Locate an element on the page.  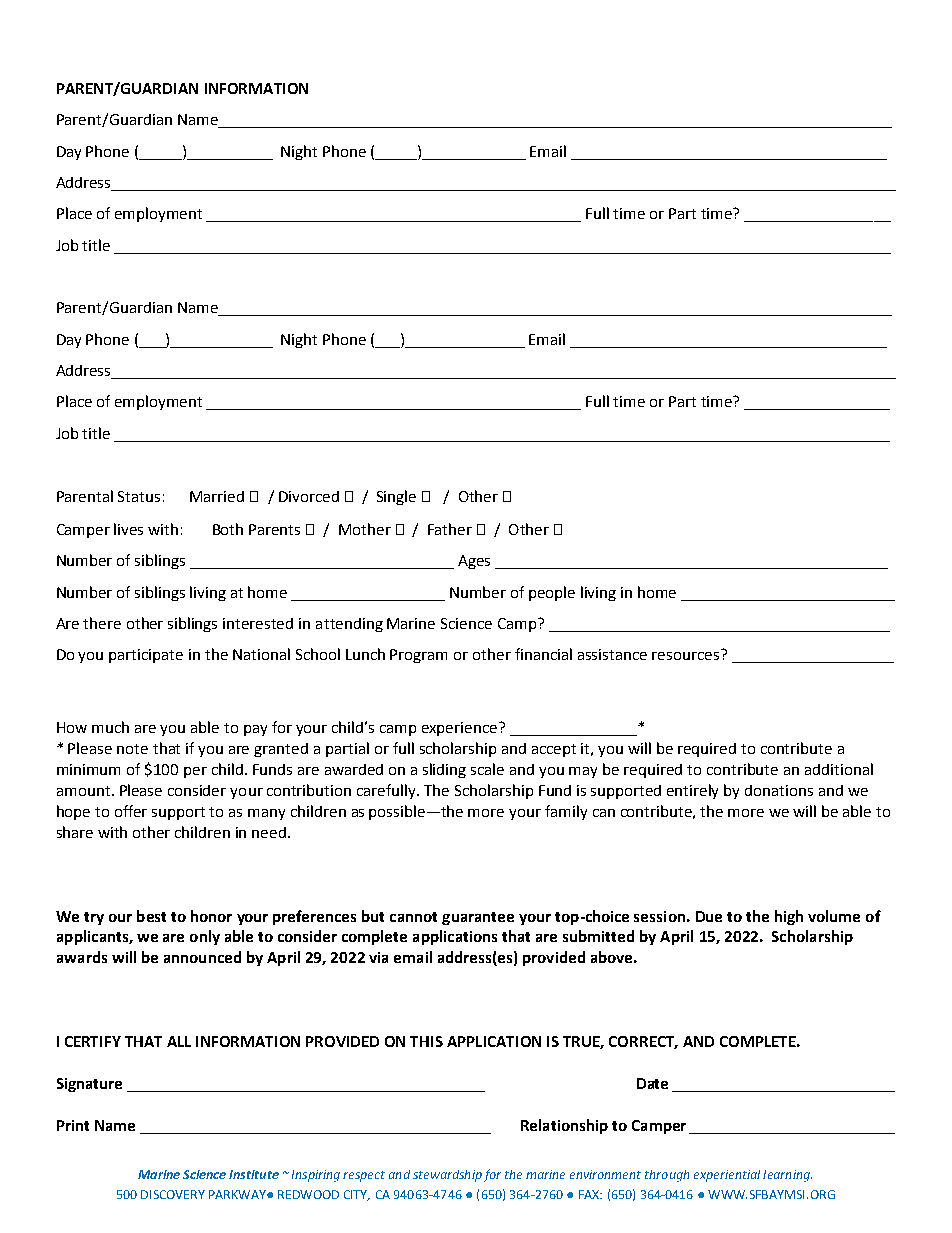
stewardship is located at coordinates (447, 1176).
